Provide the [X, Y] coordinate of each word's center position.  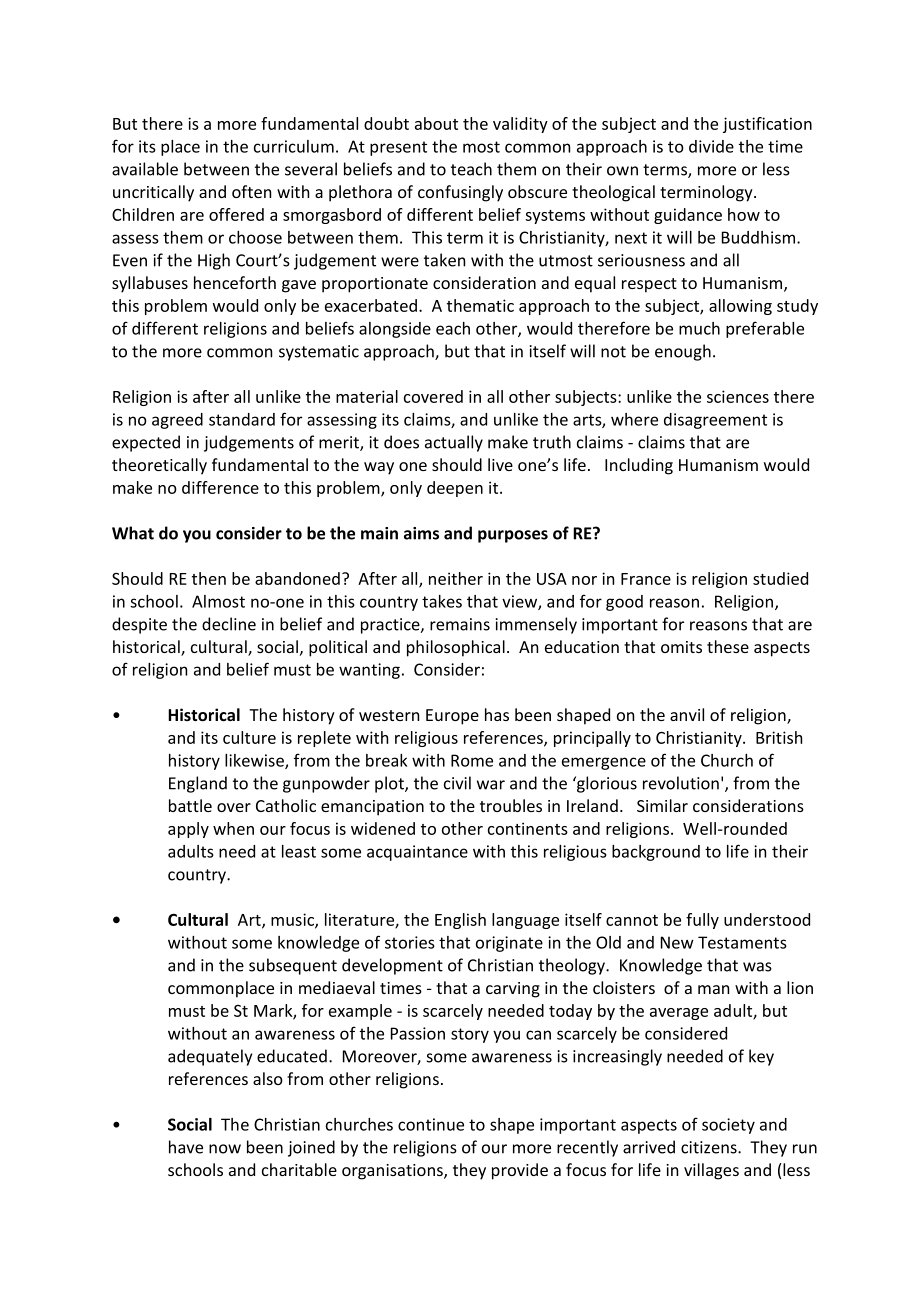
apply [188, 830]
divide [711, 146]
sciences [738, 396]
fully [702, 921]
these [728, 646]
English [460, 921]
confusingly [460, 193]
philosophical [456, 648]
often [251, 191]
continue [431, 1124]
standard [242, 419]
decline [229, 624]
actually [454, 443]
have [186, 1147]
